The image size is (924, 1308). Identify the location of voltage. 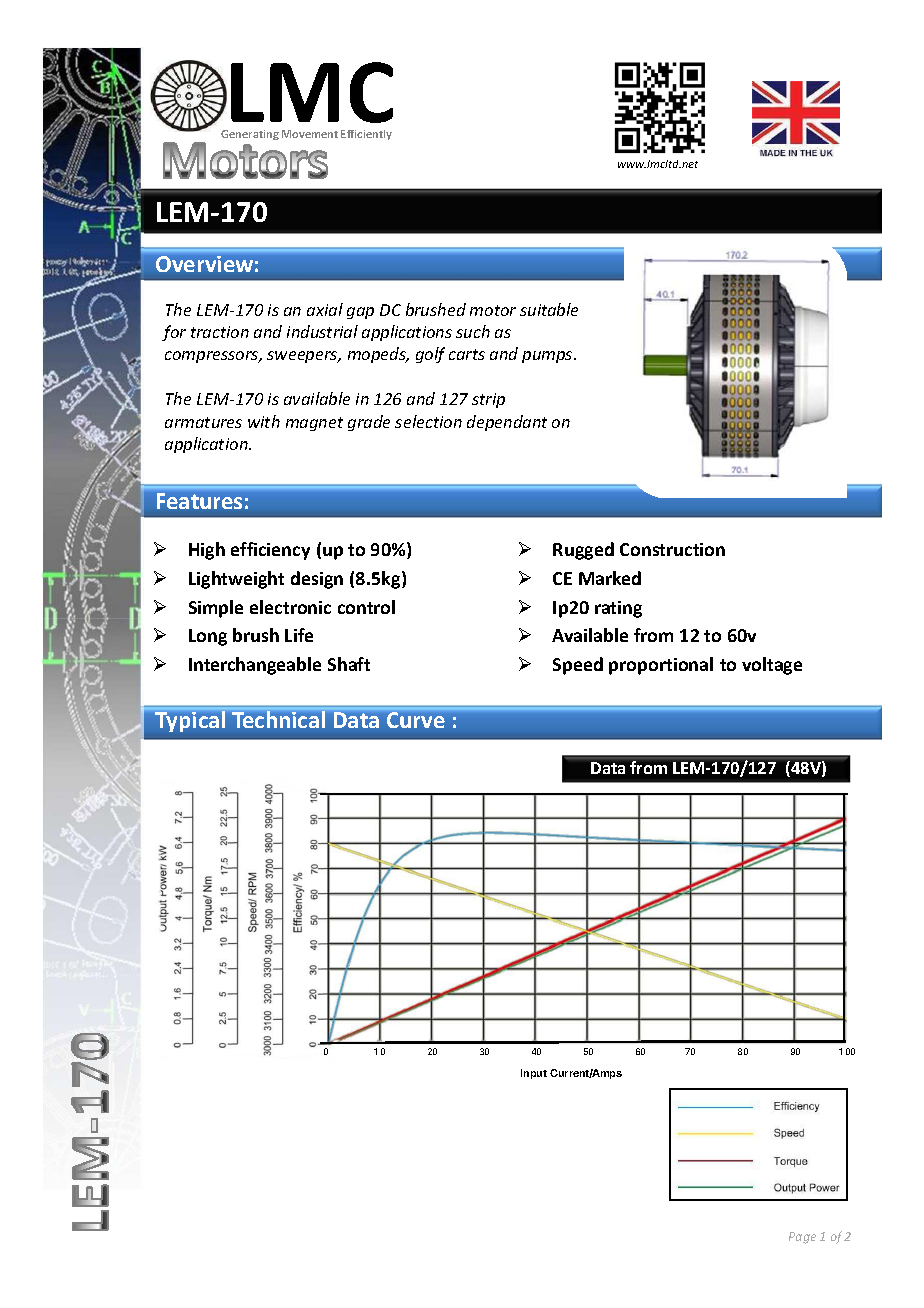
(772, 666).
